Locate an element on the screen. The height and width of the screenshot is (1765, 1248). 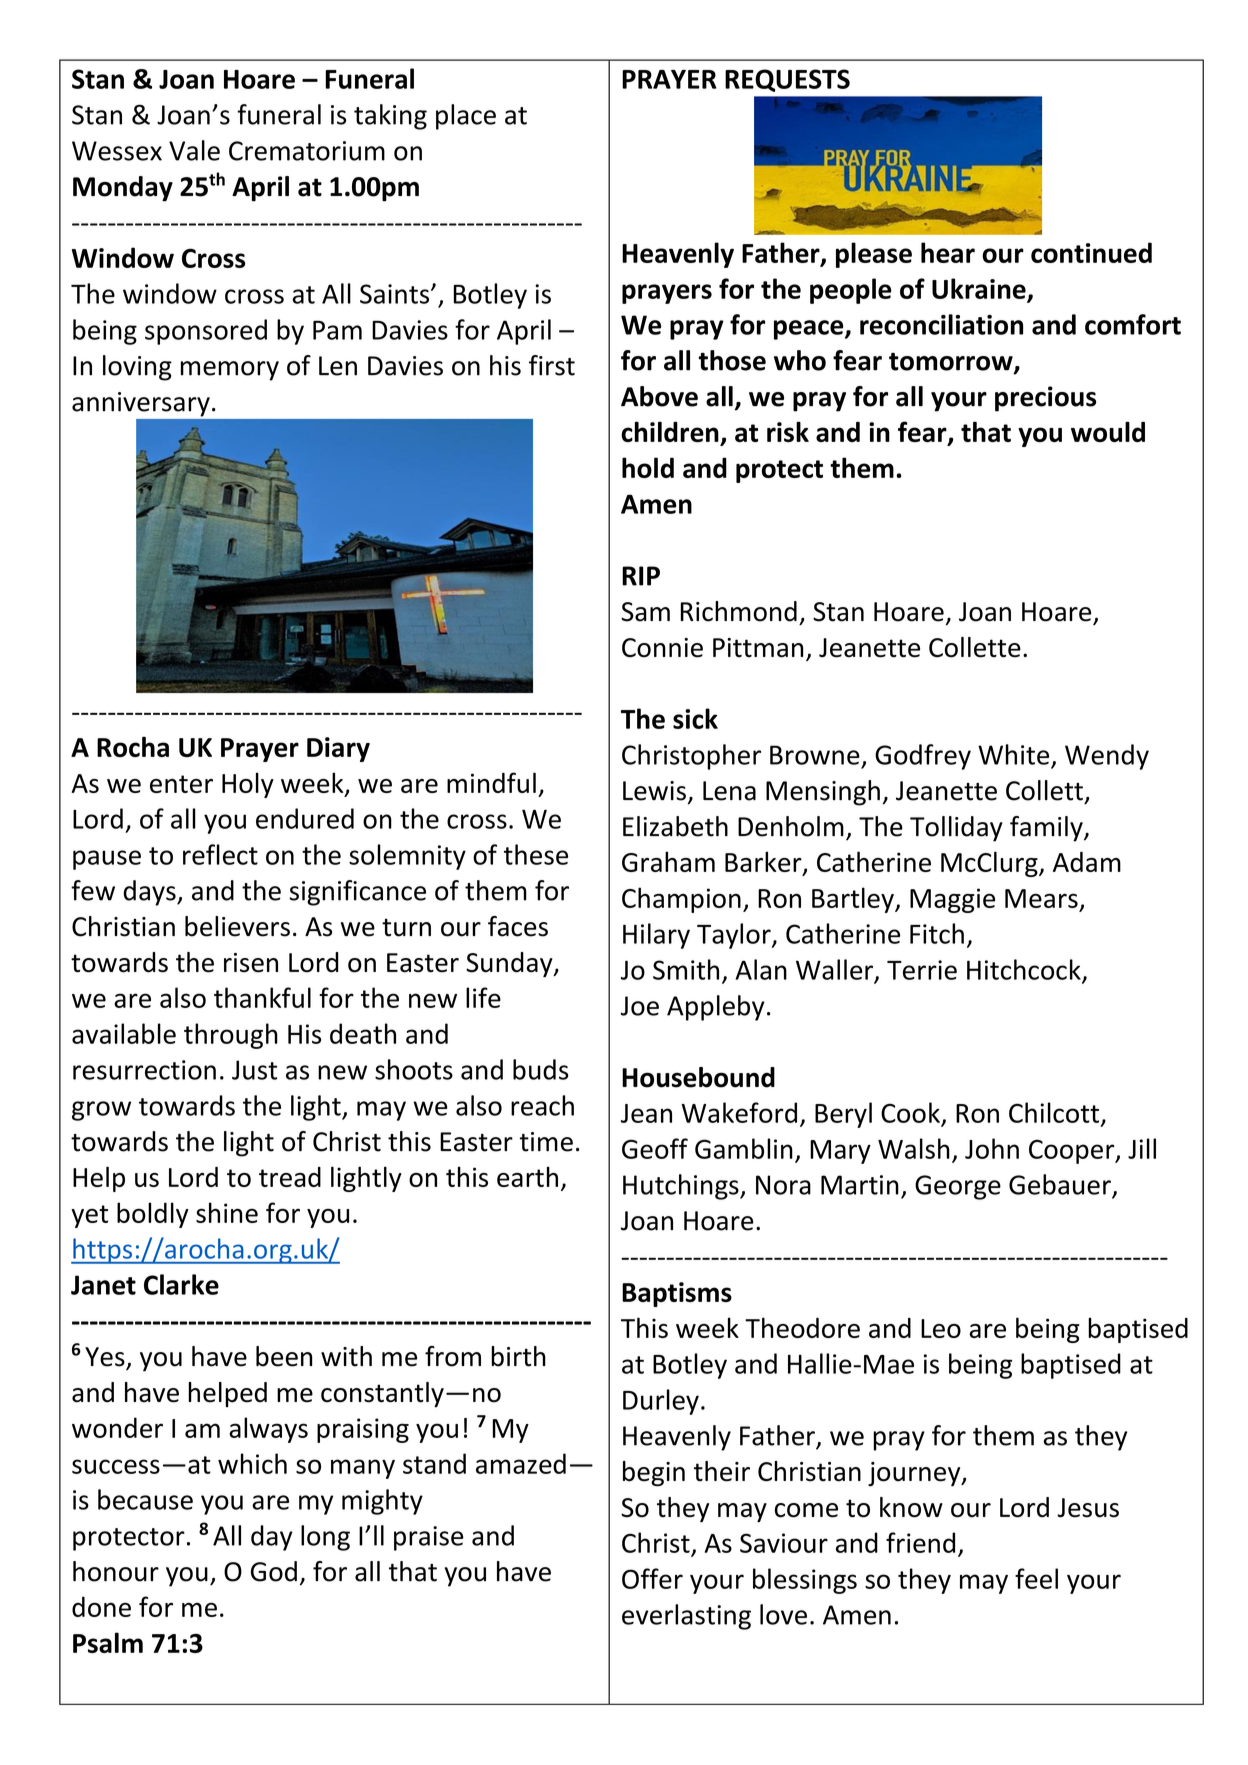
White is located at coordinates (1013, 754).
